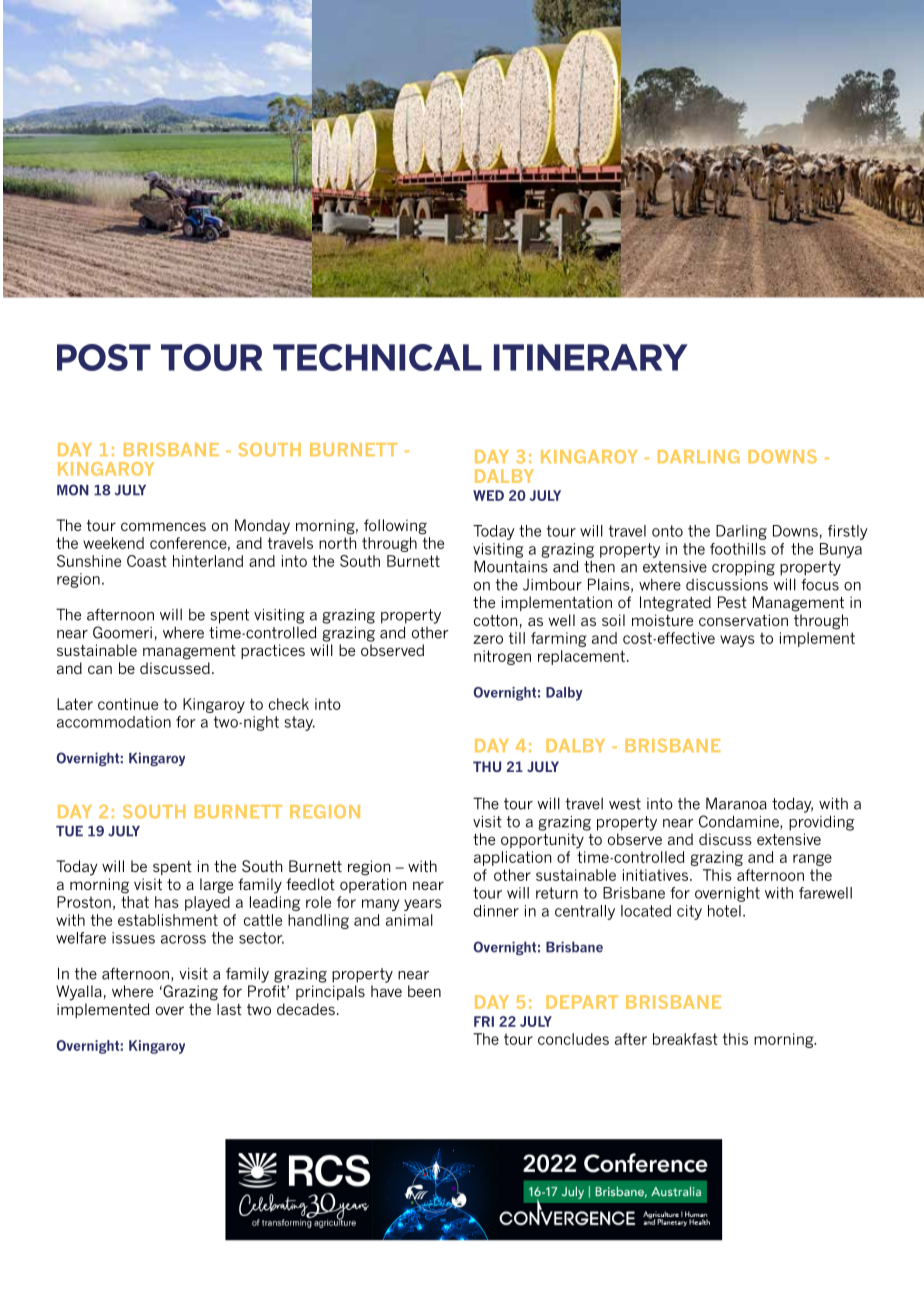 Image resolution: width=924 pixels, height=1308 pixels. What do you see at coordinates (229, 1009) in the screenshot?
I see `last` at bounding box center [229, 1009].
